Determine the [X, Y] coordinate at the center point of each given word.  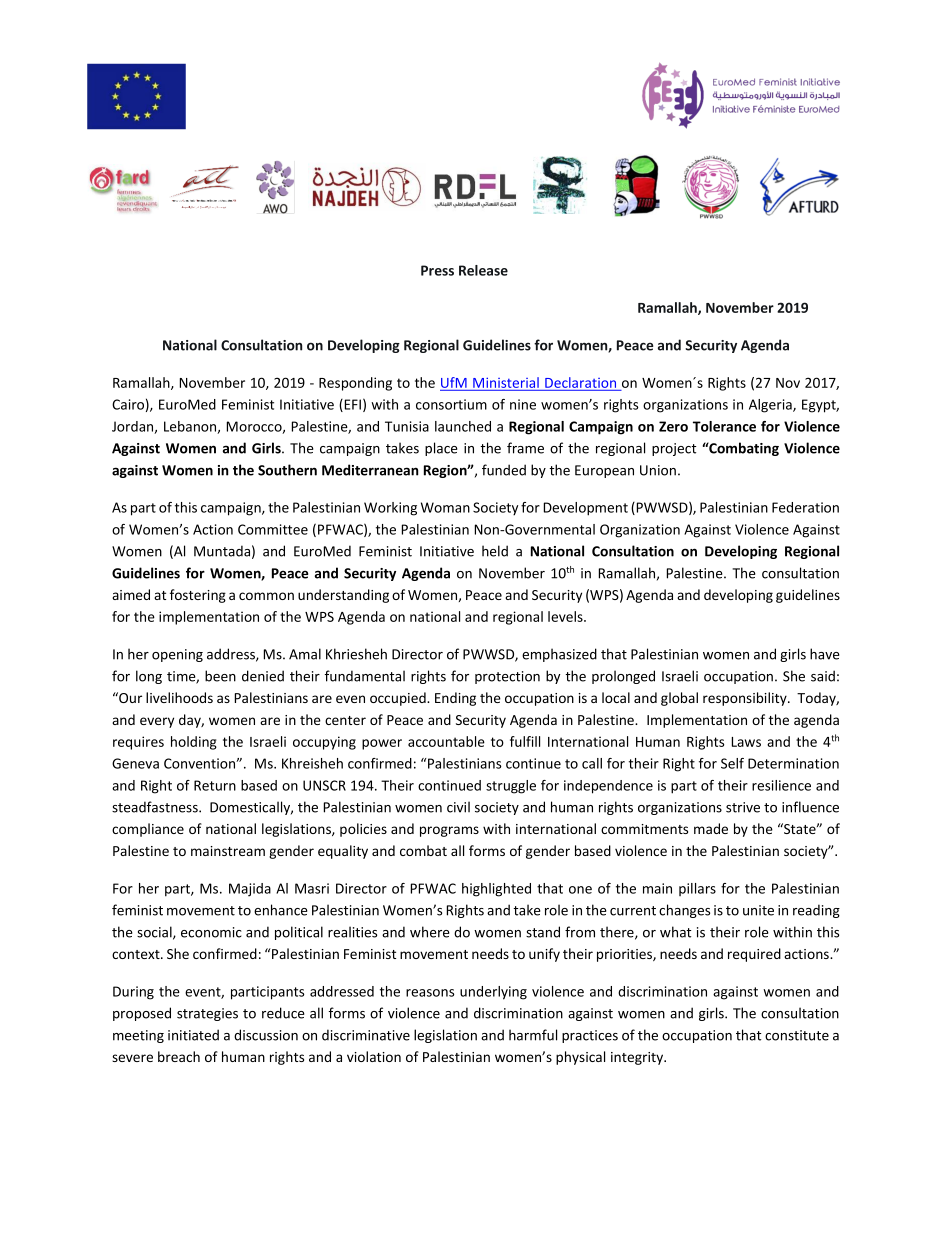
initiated [193, 1035]
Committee [273, 529]
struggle [511, 787]
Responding [355, 384]
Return [215, 785]
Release [483, 270]
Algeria [771, 406]
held [495, 551]
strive [743, 807]
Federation [805, 507]
